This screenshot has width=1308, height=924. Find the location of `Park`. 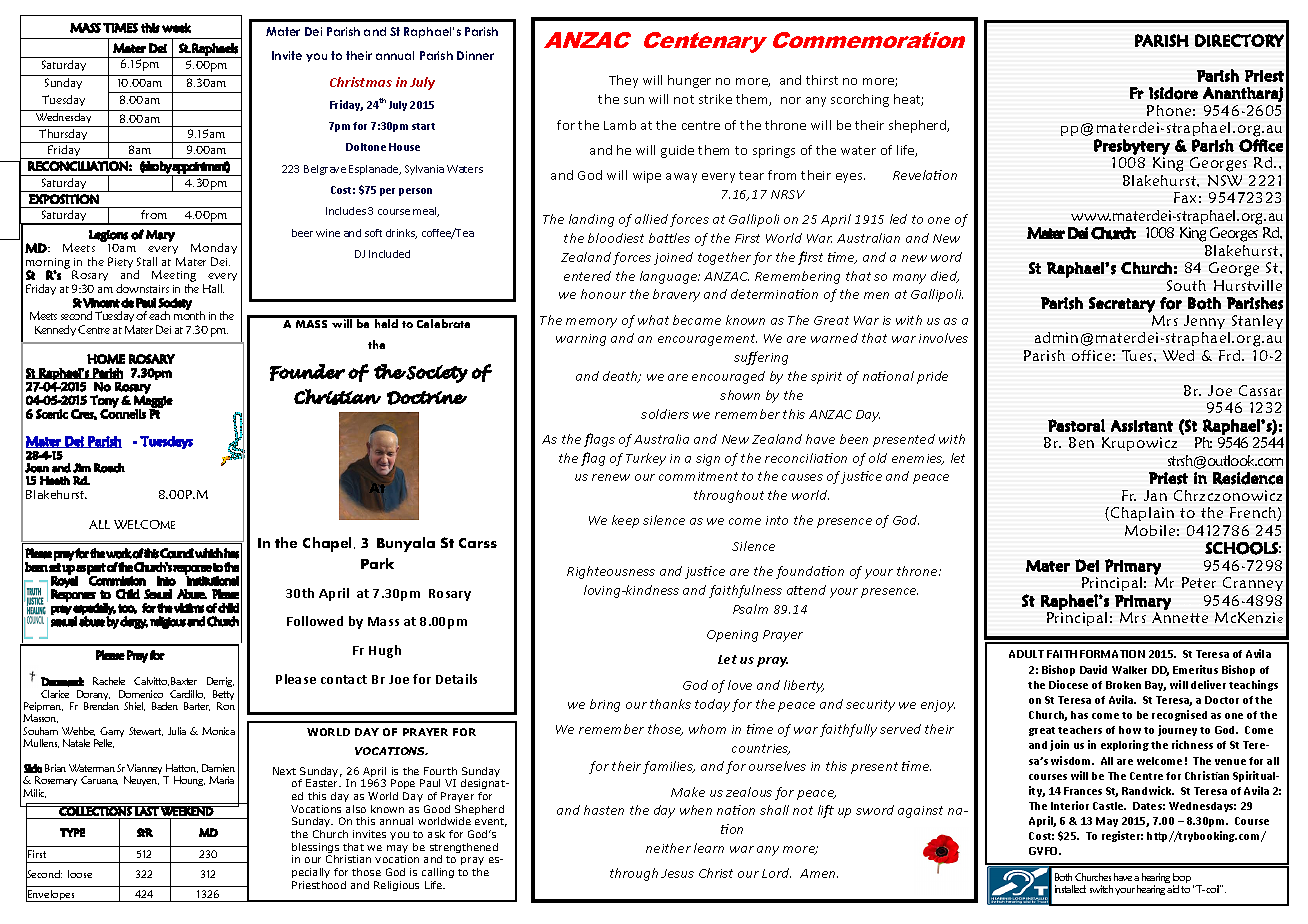

Park is located at coordinates (377, 563).
